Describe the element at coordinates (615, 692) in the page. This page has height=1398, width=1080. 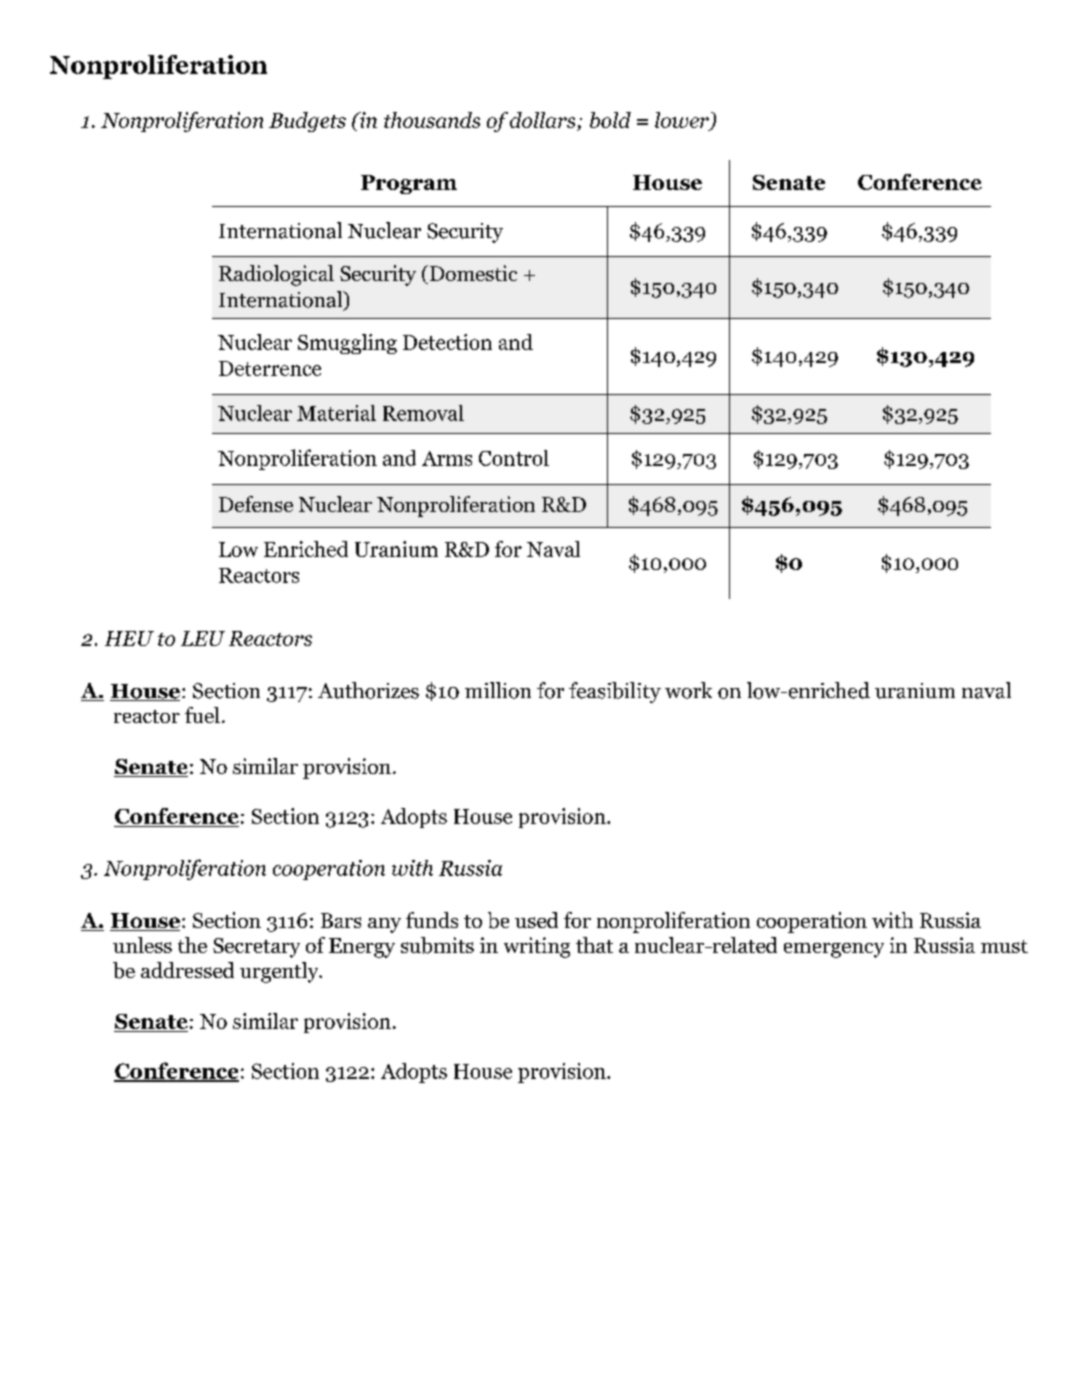
I see `feasibility` at that location.
